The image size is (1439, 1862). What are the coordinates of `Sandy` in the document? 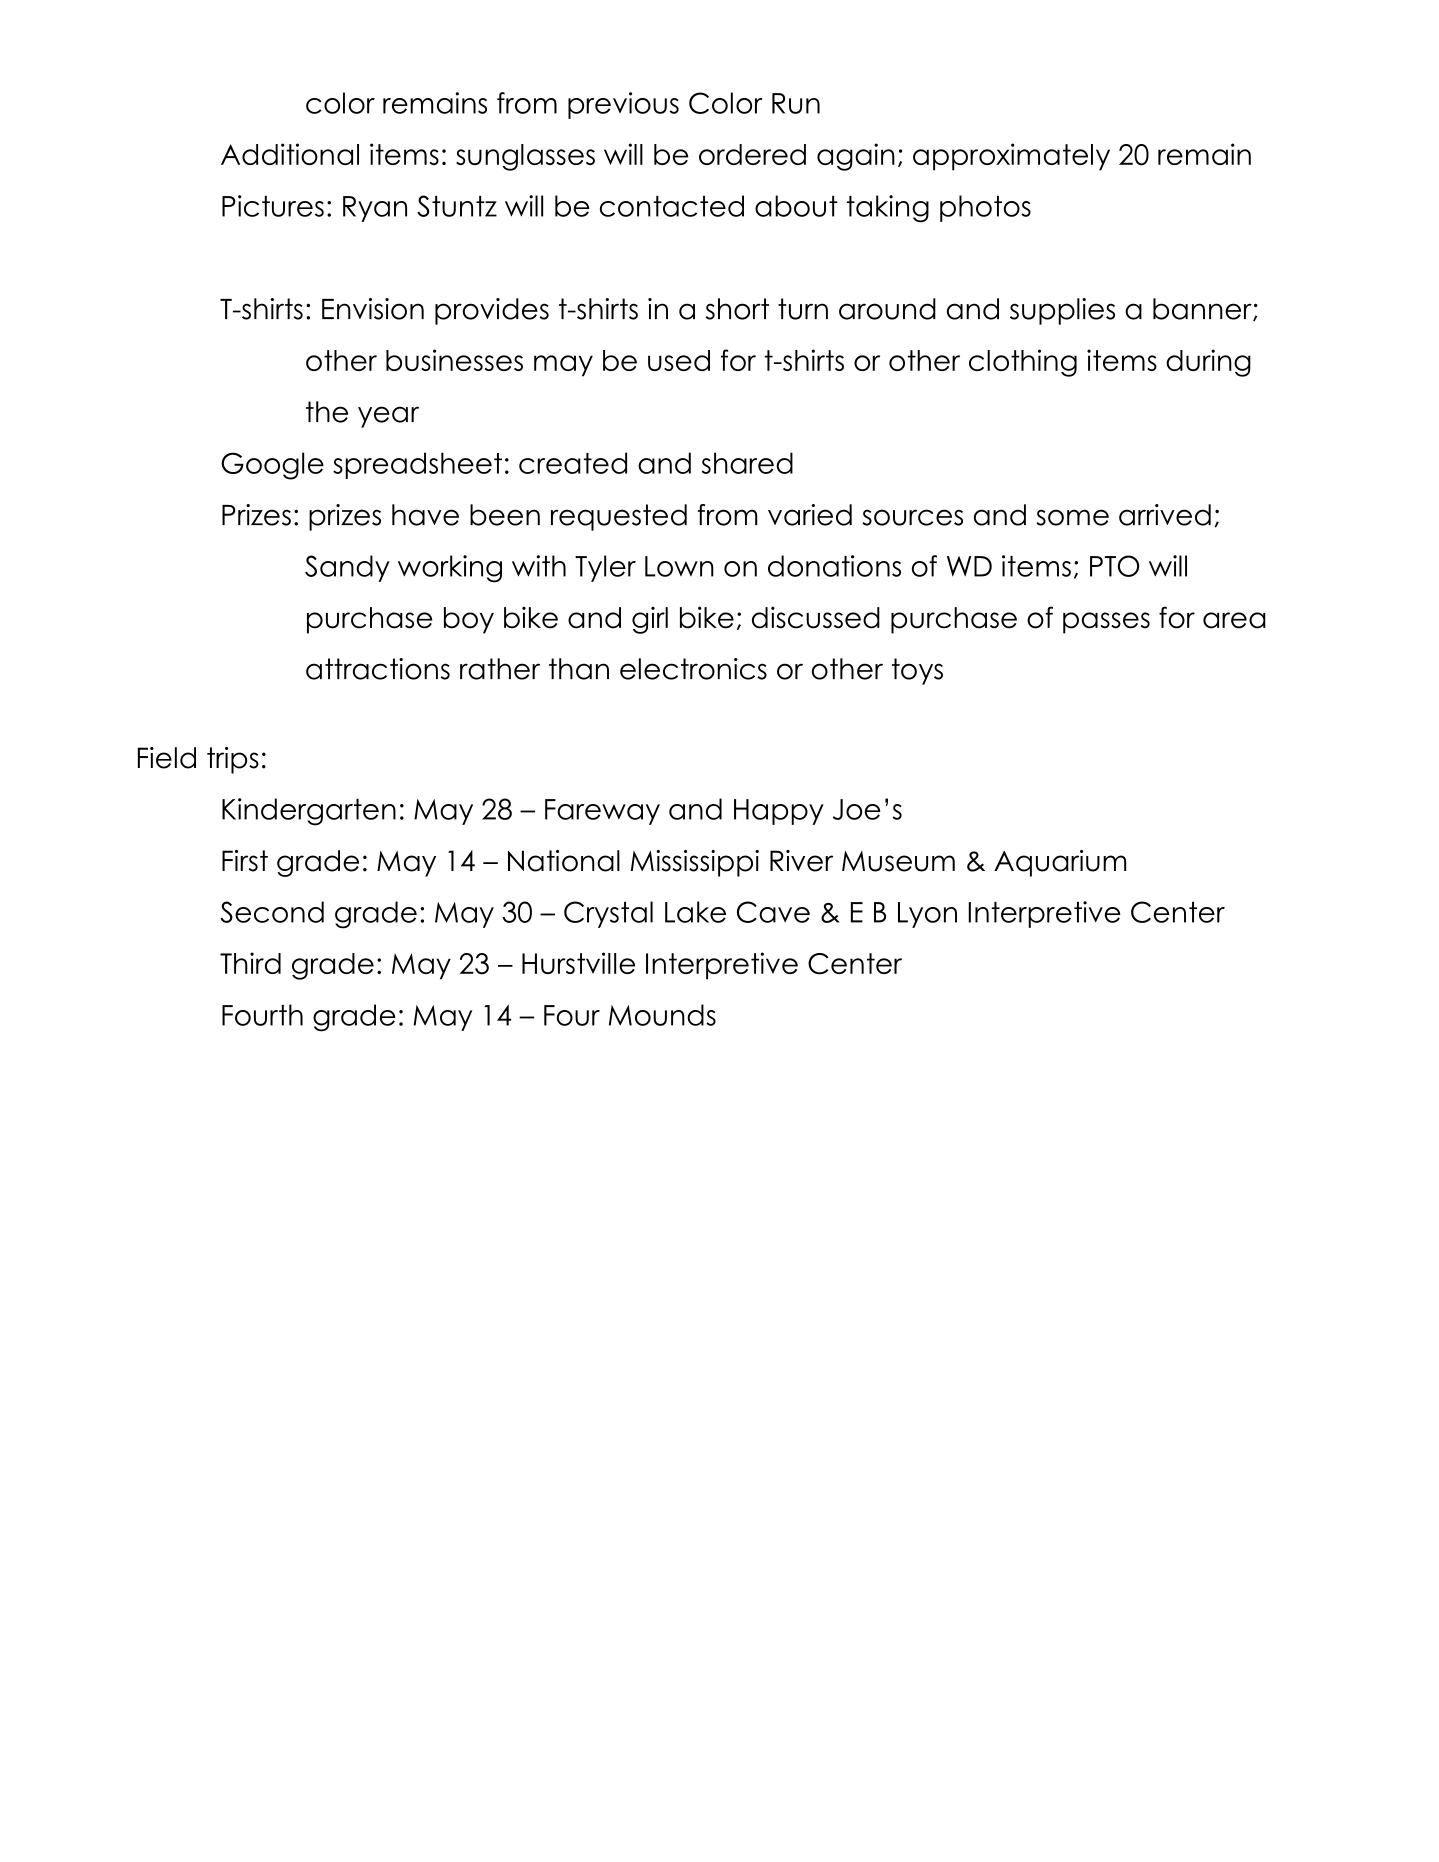 It's located at (347, 568).
